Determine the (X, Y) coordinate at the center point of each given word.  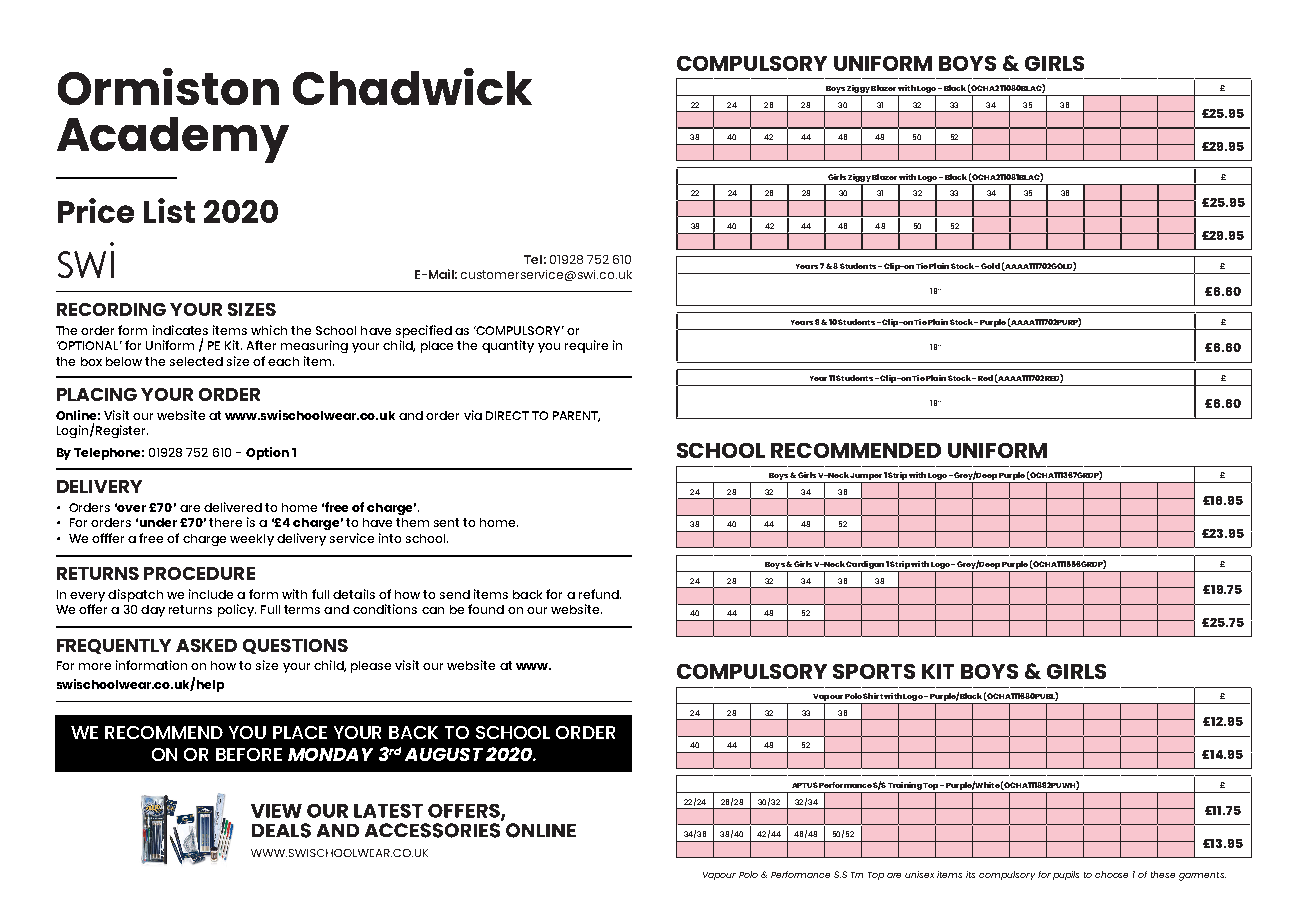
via (473, 415)
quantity (508, 346)
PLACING (97, 394)
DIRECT (507, 415)
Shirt (873, 696)
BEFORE (249, 754)
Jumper (866, 478)
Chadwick (412, 86)
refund (600, 594)
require (586, 346)
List (169, 210)
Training (905, 787)
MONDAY (330, 754)
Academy (173, 140)
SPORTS (874, 671)
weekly (252, 540)
